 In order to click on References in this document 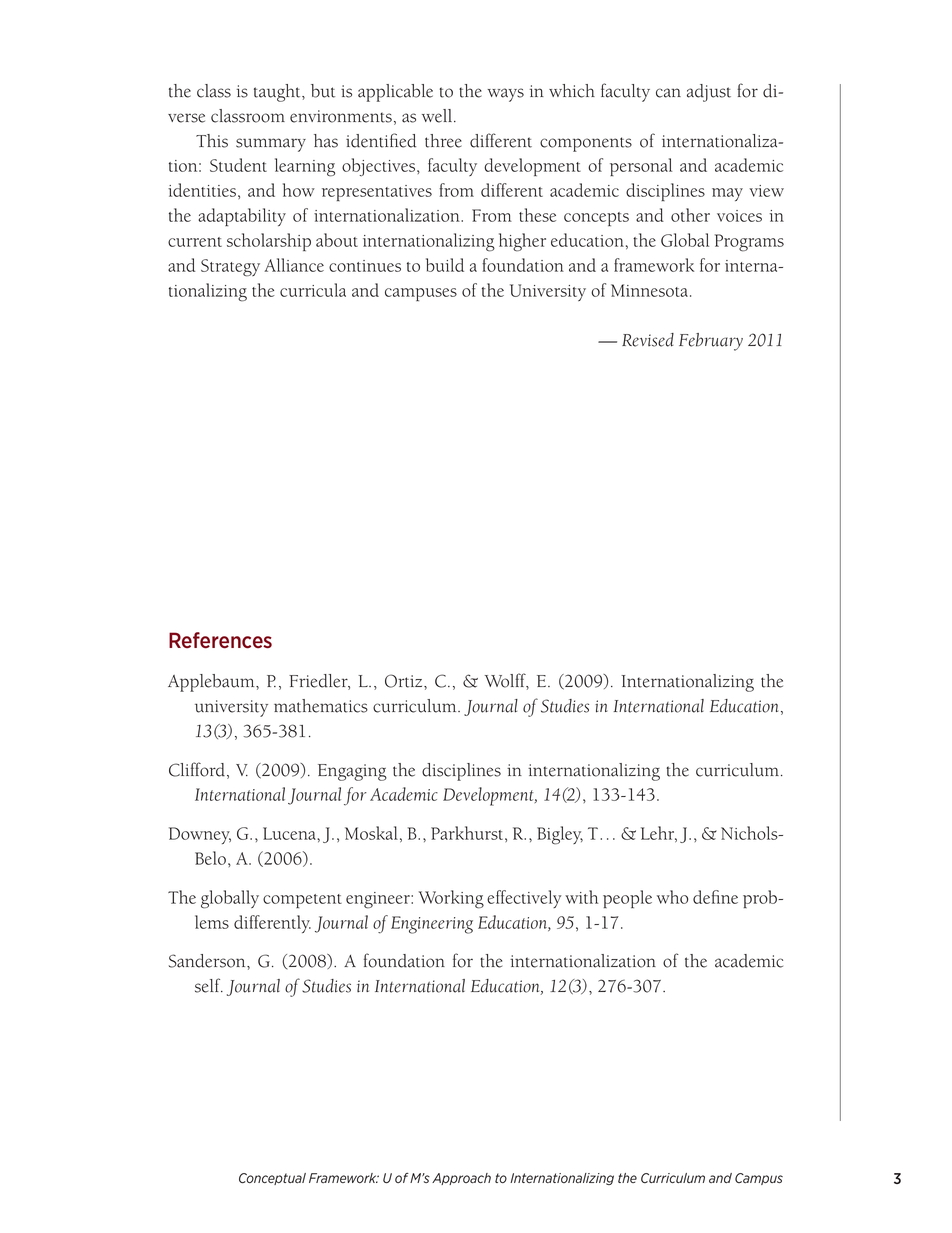, I will do `click(220, 640)`.
